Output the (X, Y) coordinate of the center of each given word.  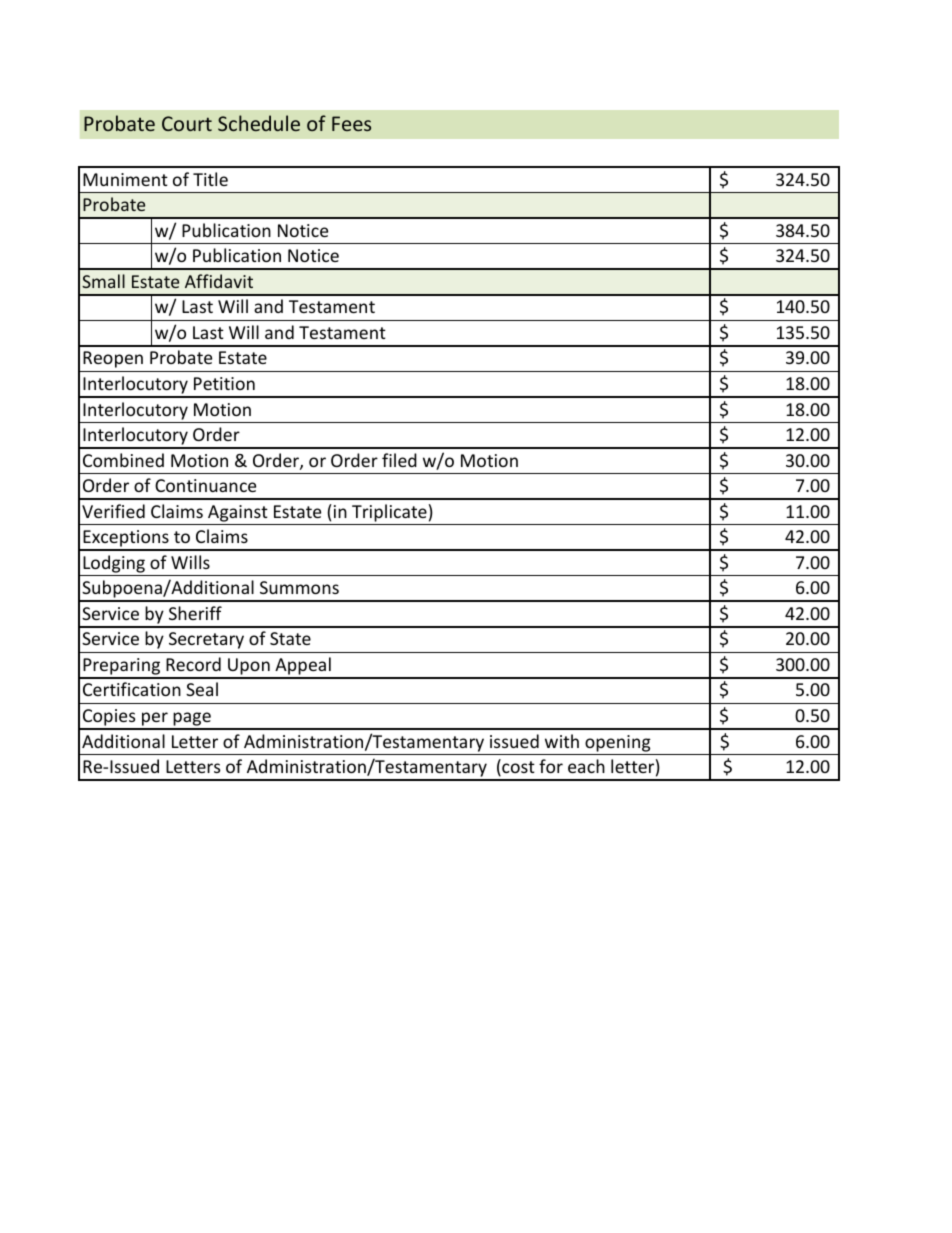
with (562, 741)
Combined (123, 460)
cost (517, 768)
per (155, 720)
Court (187, 123)
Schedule (259, 123)
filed (399, 460)
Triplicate (389, 513)
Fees (351, 123)
